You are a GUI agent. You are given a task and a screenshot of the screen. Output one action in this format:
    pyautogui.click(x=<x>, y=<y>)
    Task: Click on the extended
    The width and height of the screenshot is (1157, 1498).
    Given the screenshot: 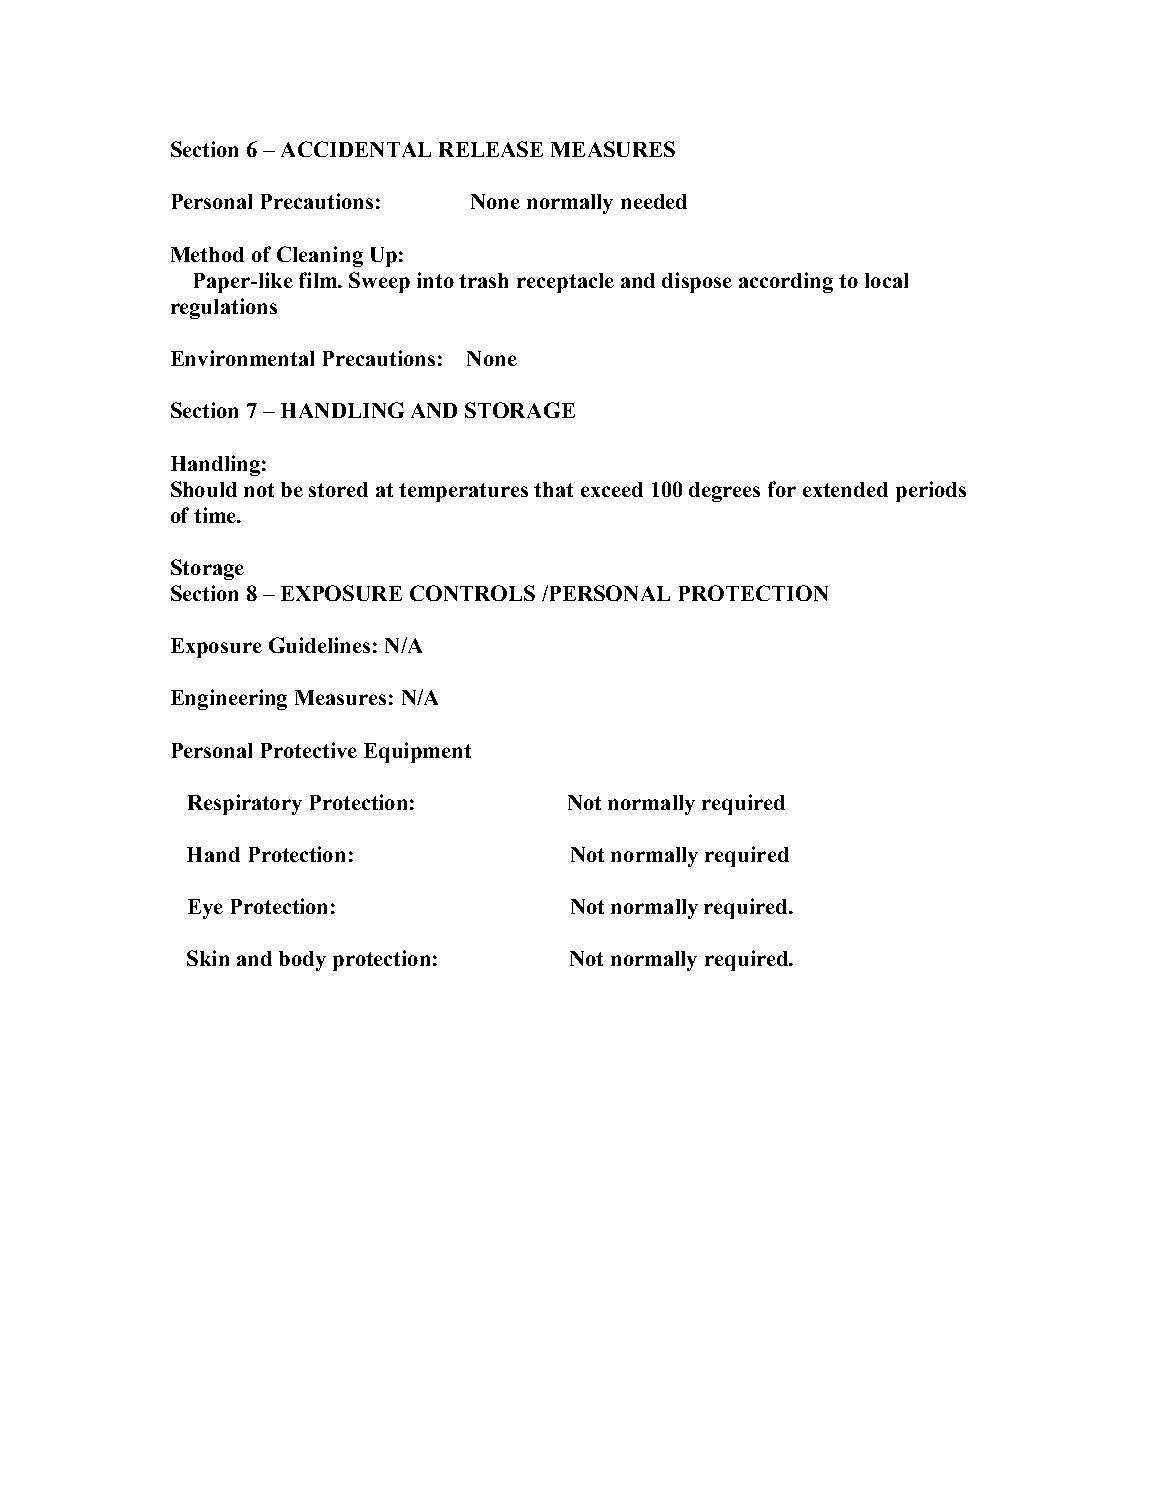 What is the action you would take?
    pyautogui.click(x=845, y=489)
